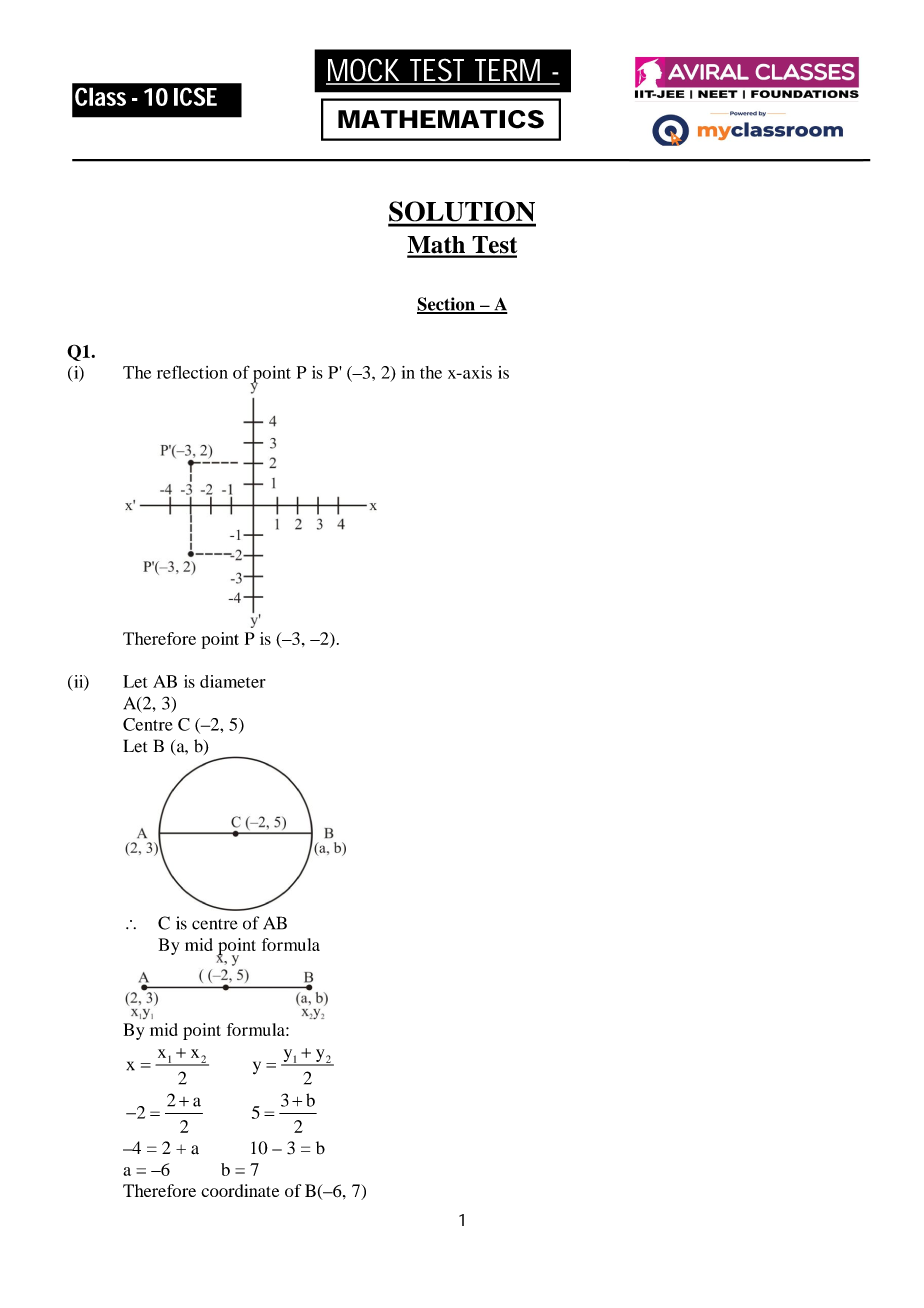  Describe the element at coordinates (365, 71) in the document. I see `MOCK` at that location.
